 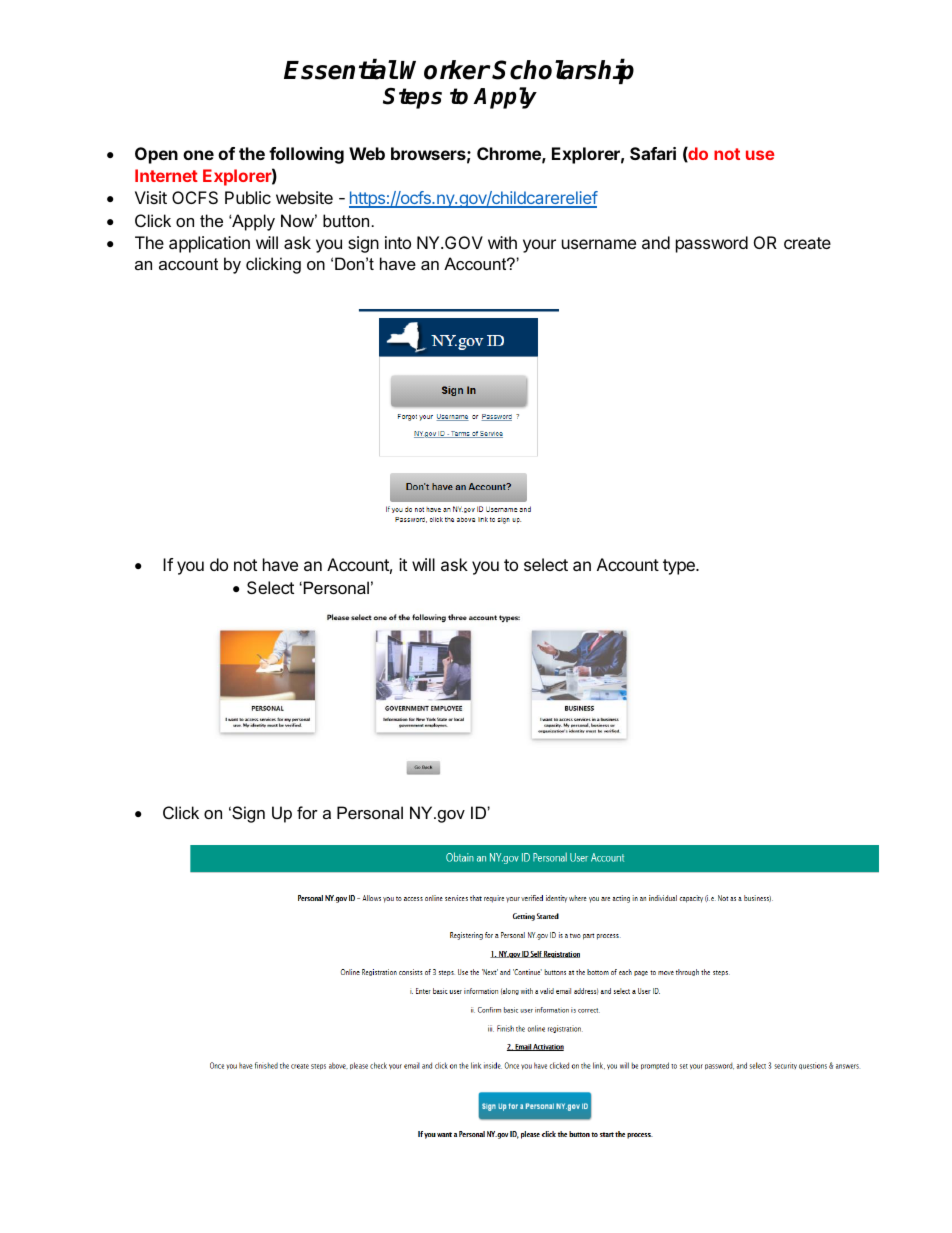 What do you see at coordinates (807, 243) in the image?
I see `create` at bounding box center [807, 243].
